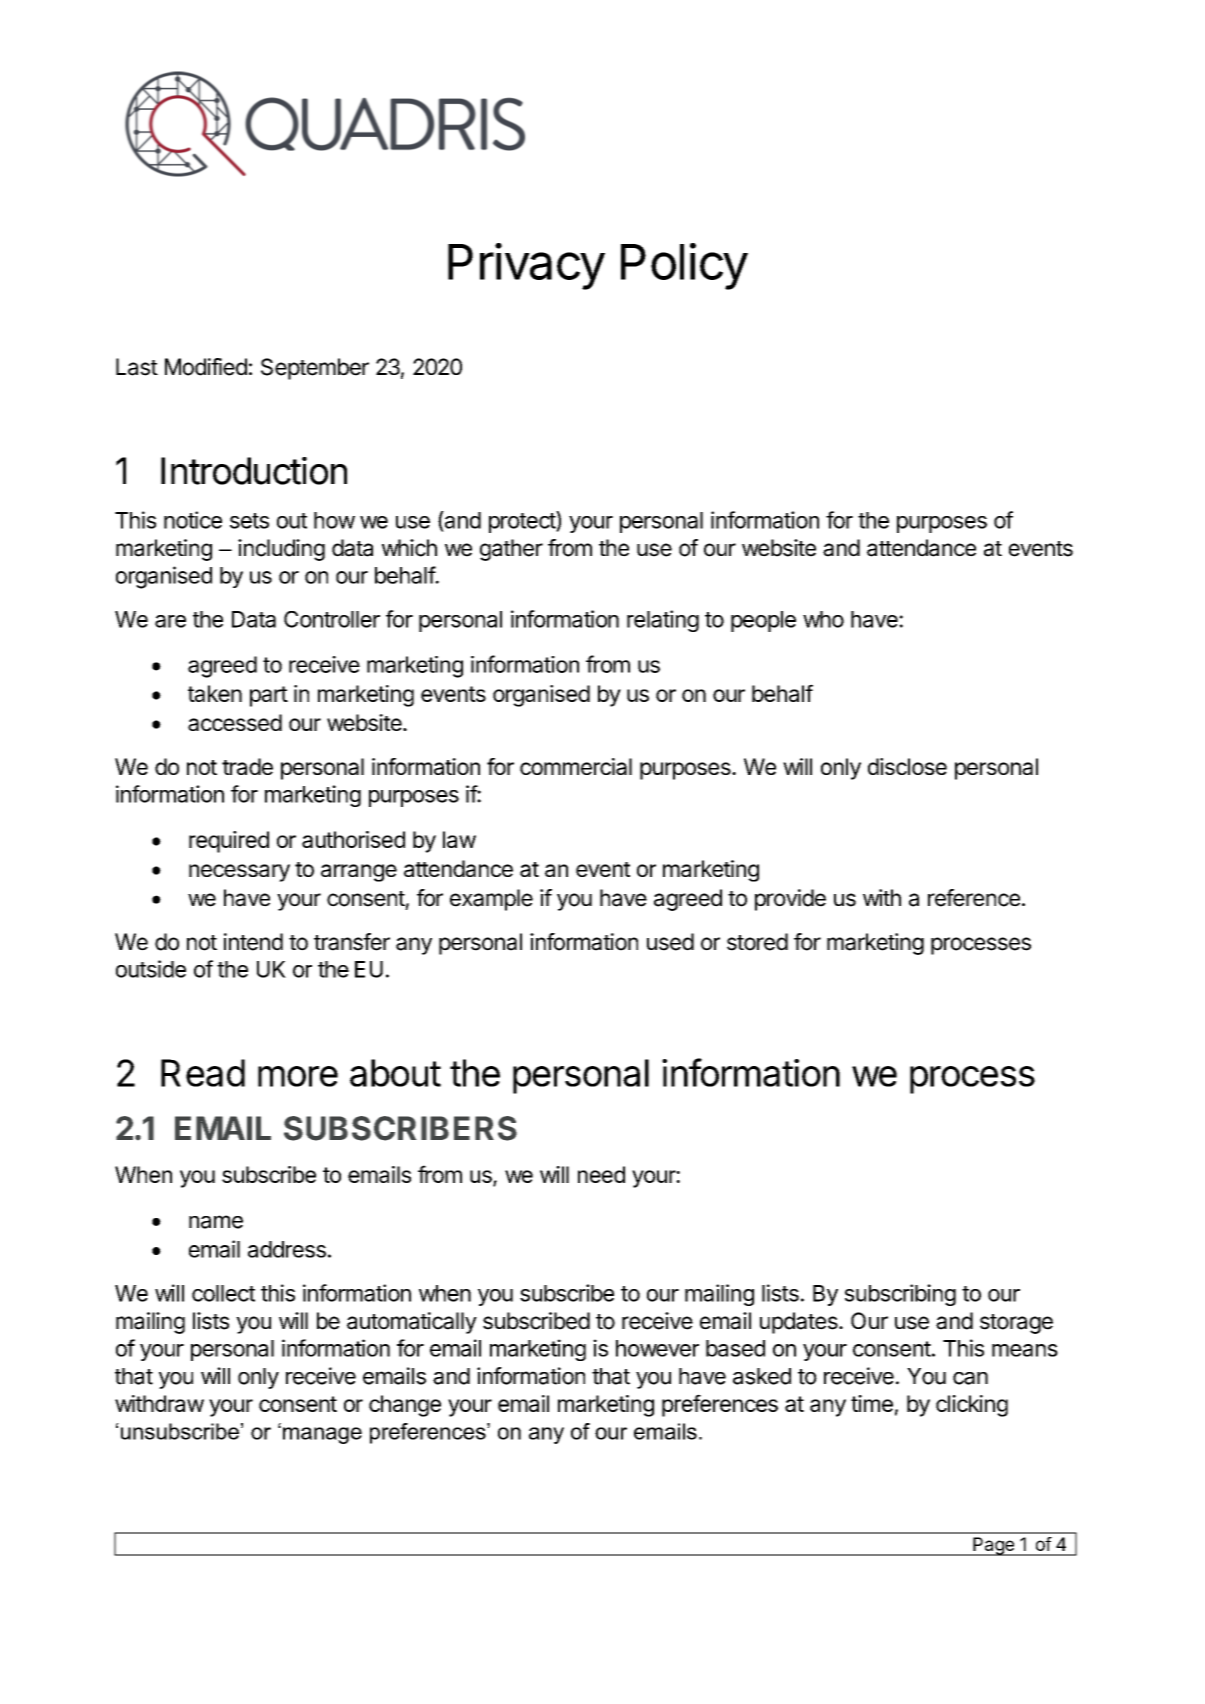 This page has width=1205, height=1704. What do you see at coordinates (526, 266) in the page?
I see `Privacy` at bounding box center [526, 266].
